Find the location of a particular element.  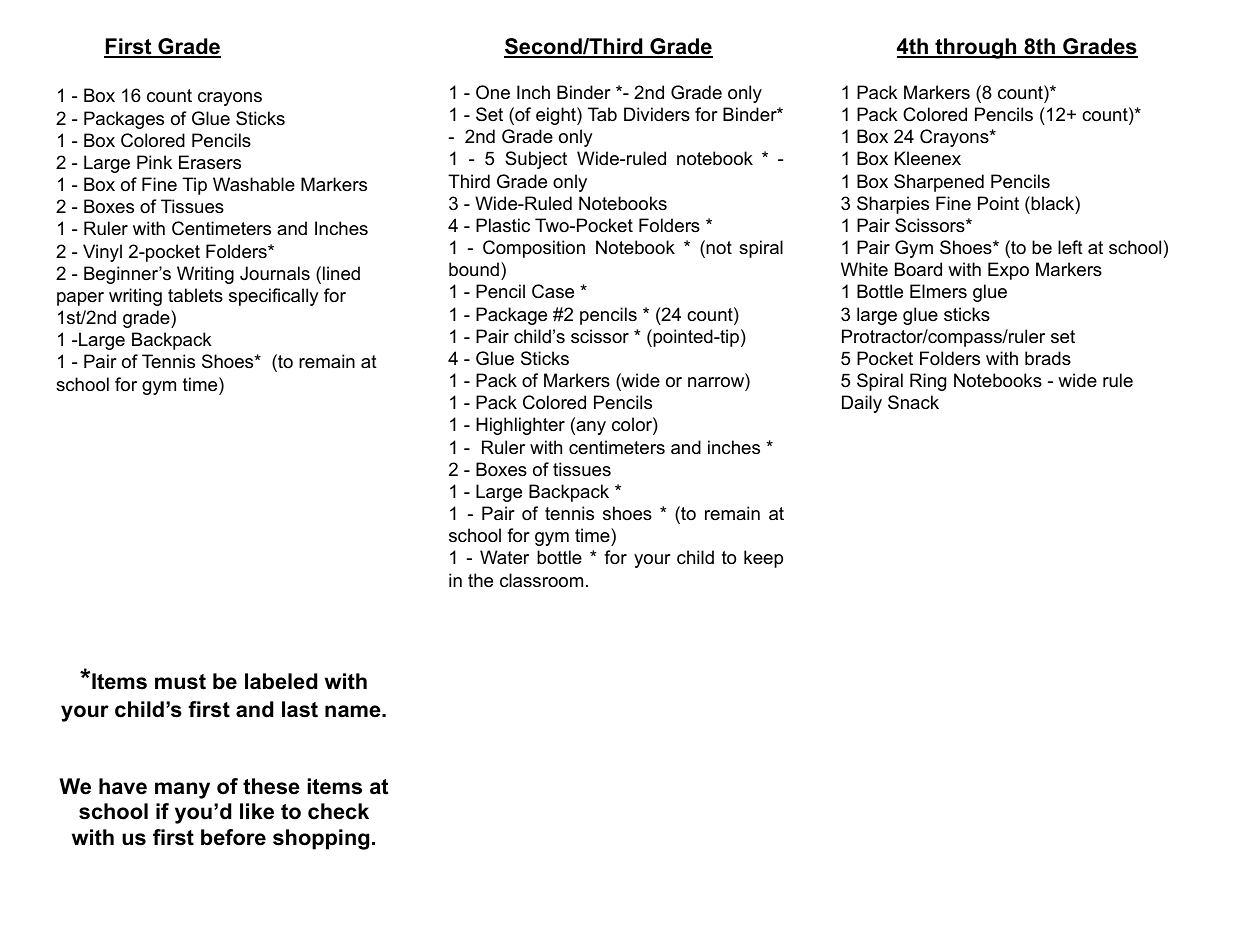

Board is located at coordinates (918, 269).
